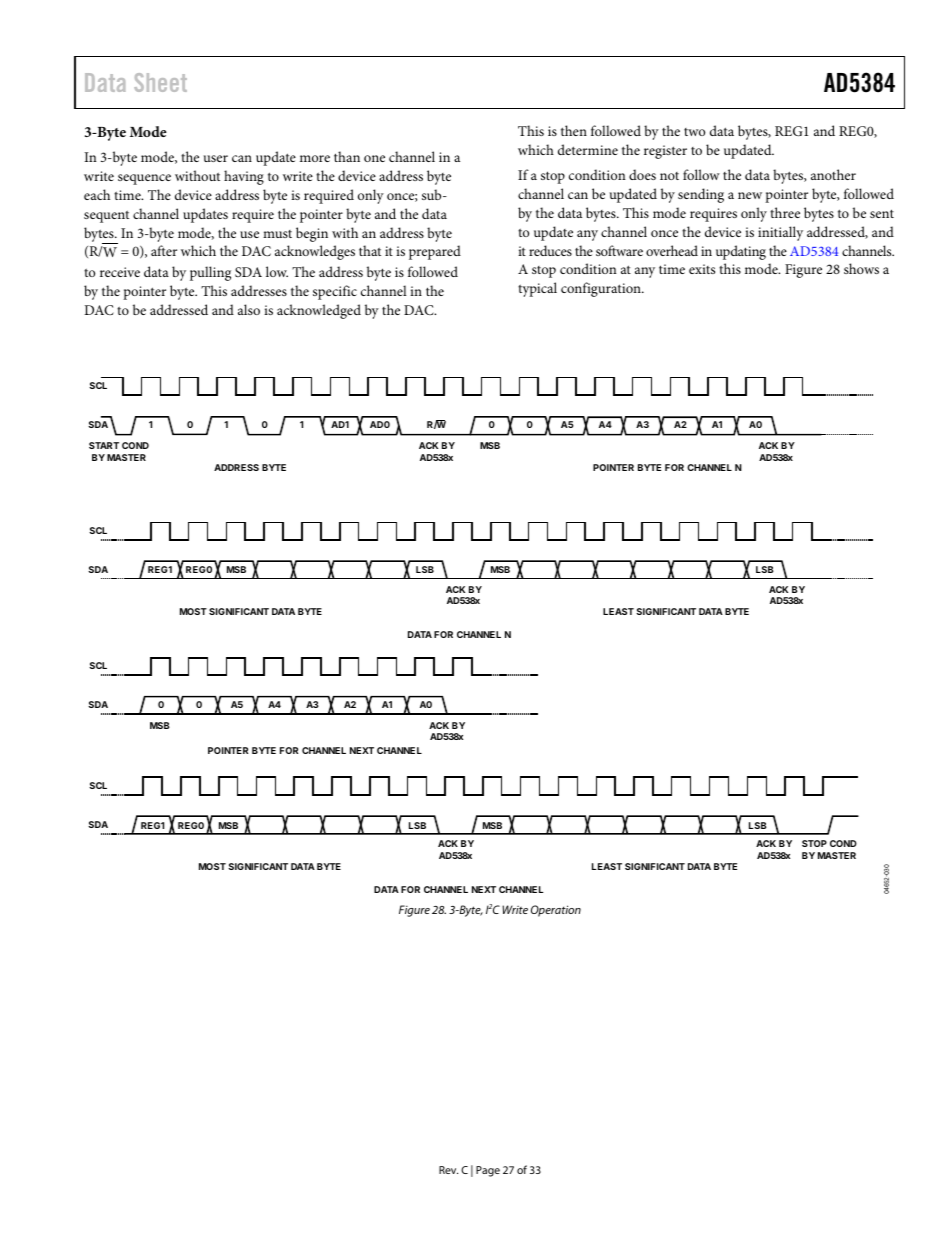 Image resolution: width=952 pixels, height=1233 pixels. What do you see at coordinates (574, 130) in the screenshot?
I see `then` at bounding box center [574, 130].
